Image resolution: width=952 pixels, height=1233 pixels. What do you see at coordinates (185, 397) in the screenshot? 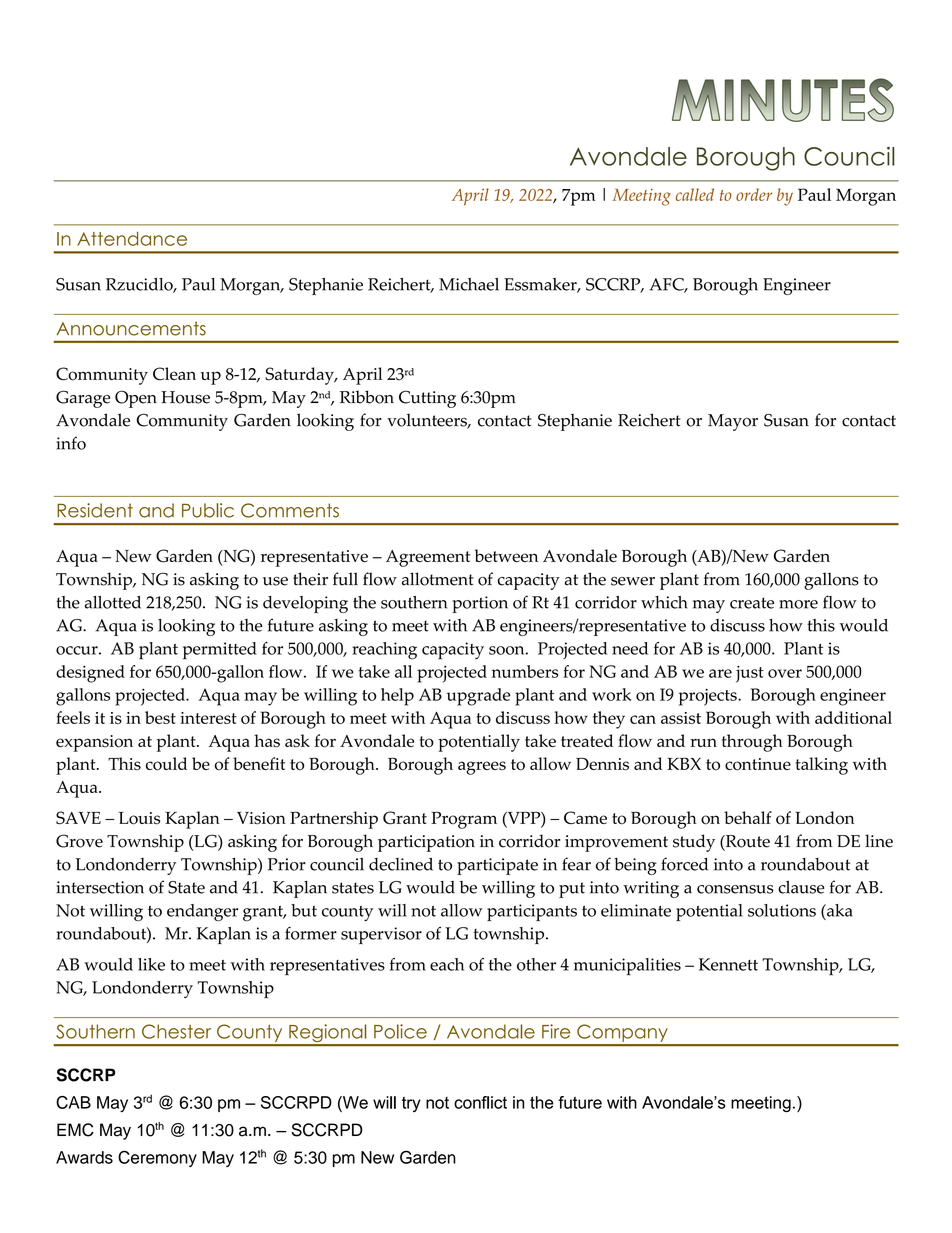
I see `House` at bounding box center [185, 397].
